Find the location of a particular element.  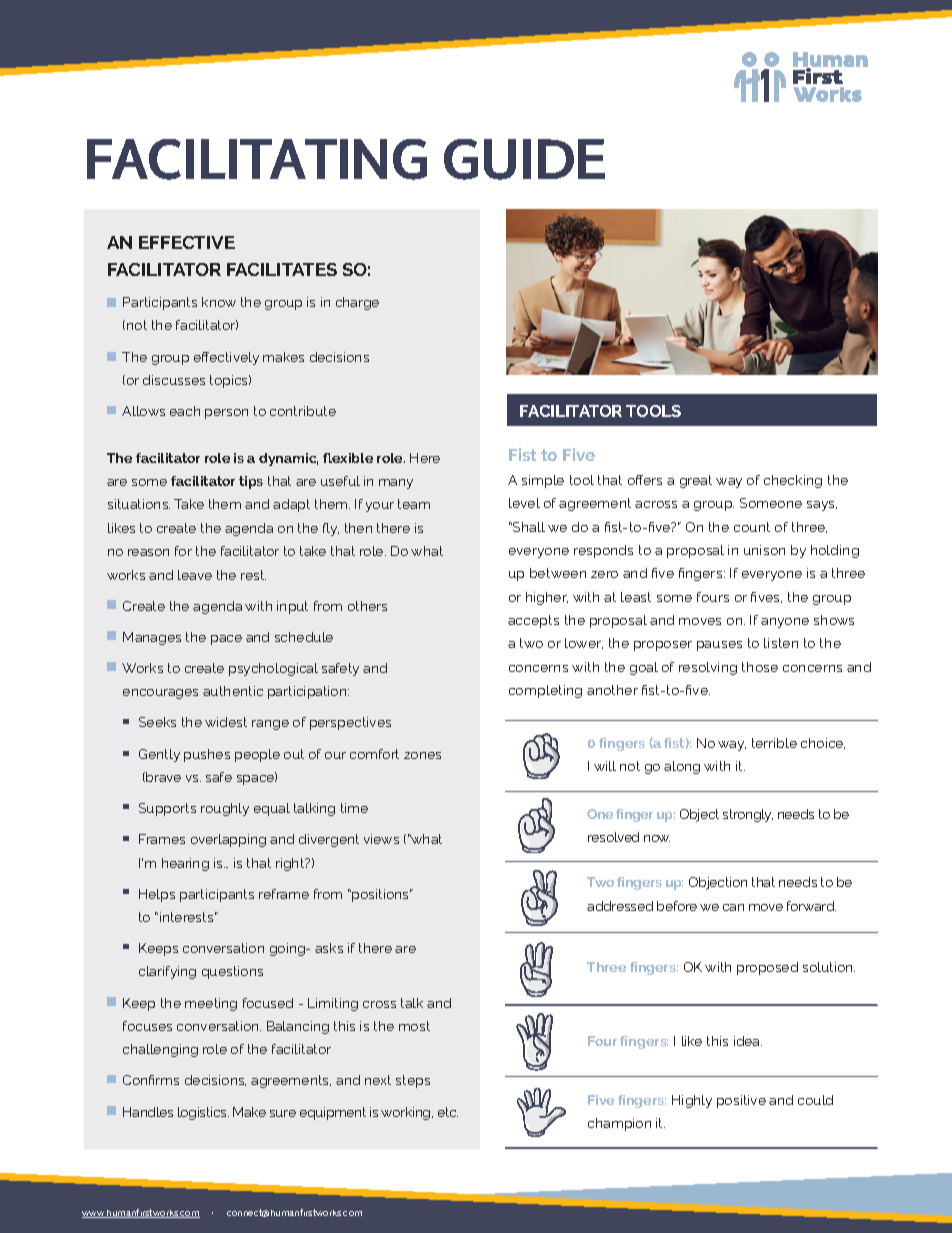

accepts is located at coordinates (533, 621).
